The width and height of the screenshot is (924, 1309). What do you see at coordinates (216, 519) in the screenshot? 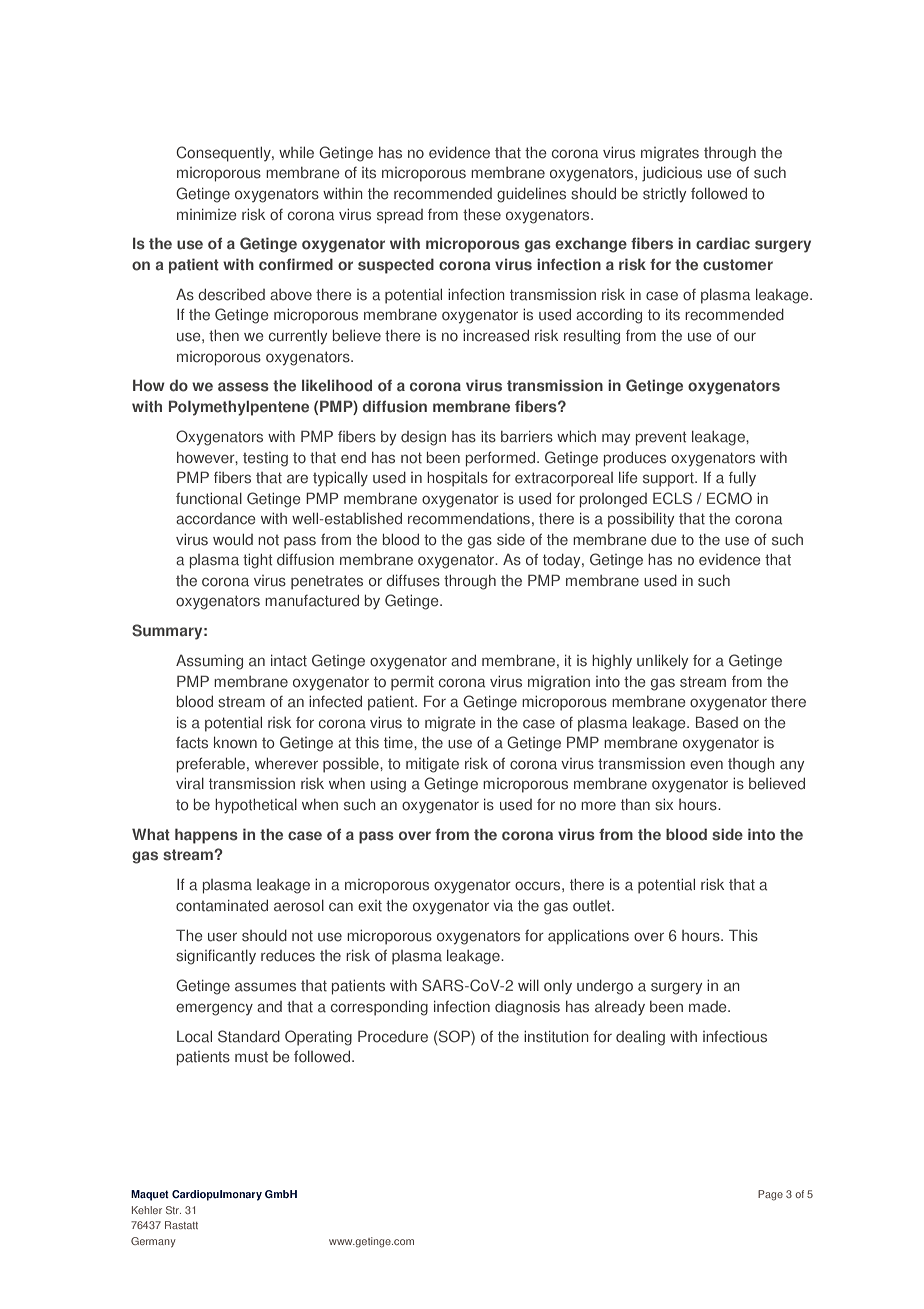
I see `accordance` at bounding box center [216, 519].
